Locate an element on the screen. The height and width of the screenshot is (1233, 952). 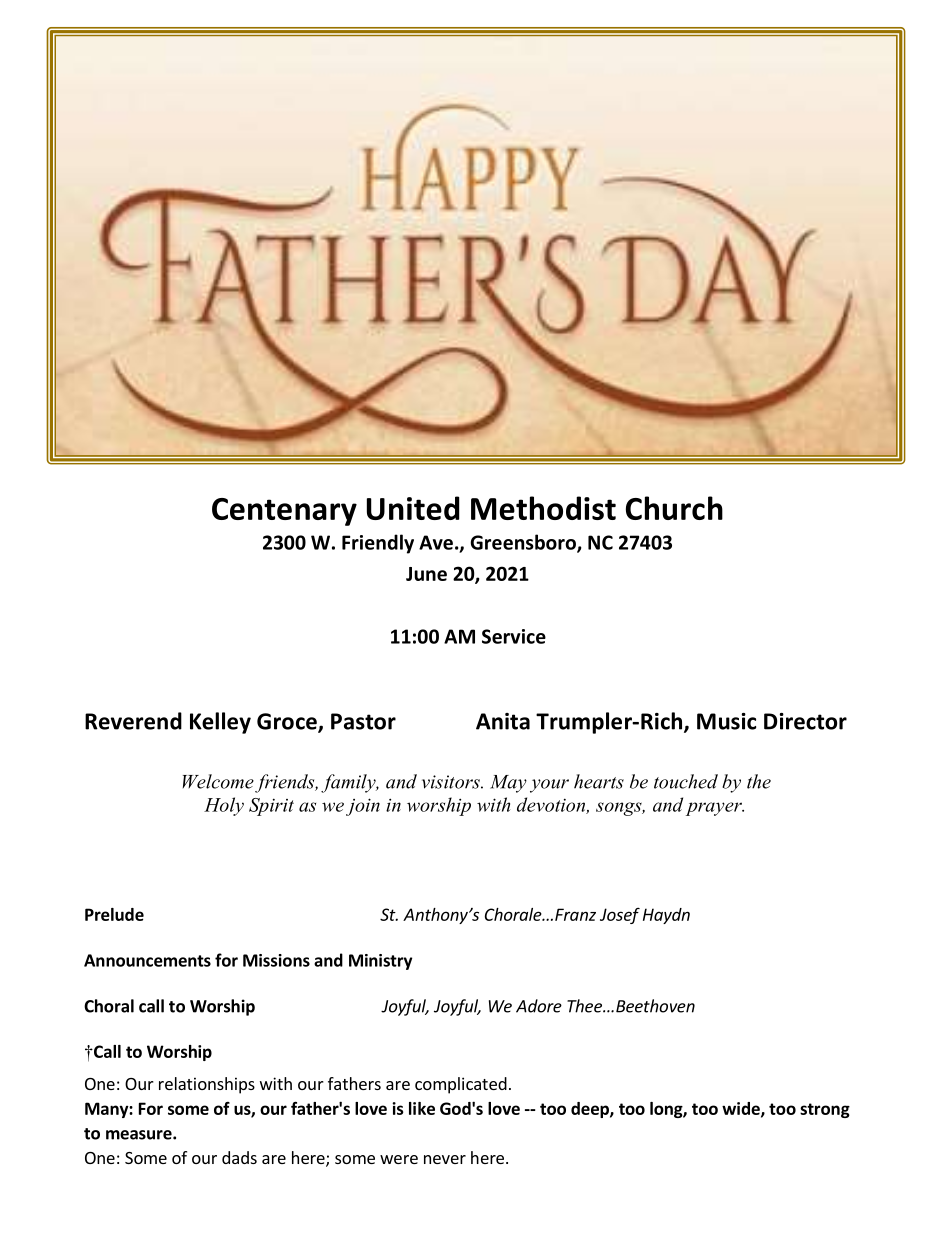
Ave is located at coordinates (436, 542).
